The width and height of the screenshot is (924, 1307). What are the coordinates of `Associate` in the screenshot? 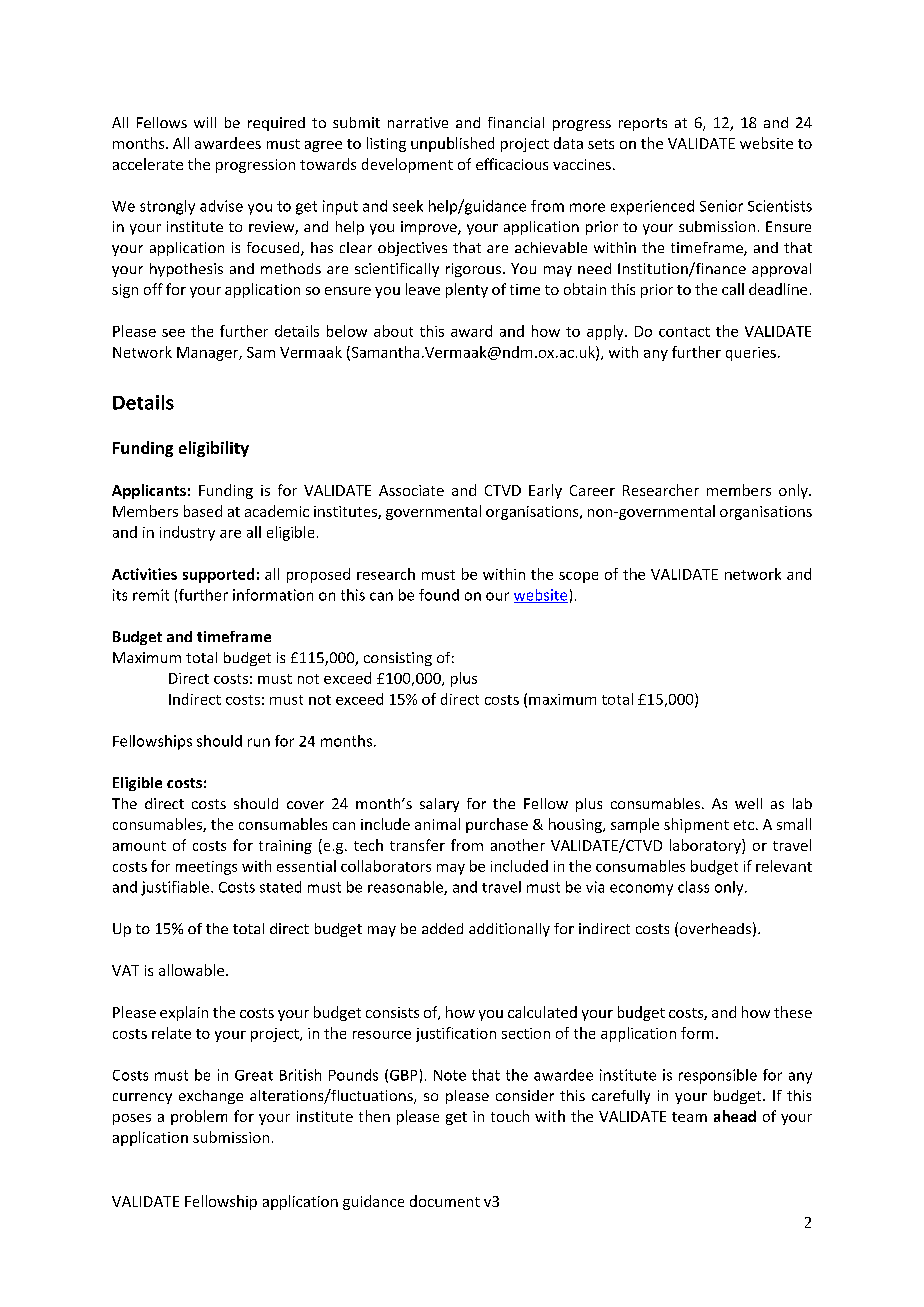 It's located at (411, 490).
